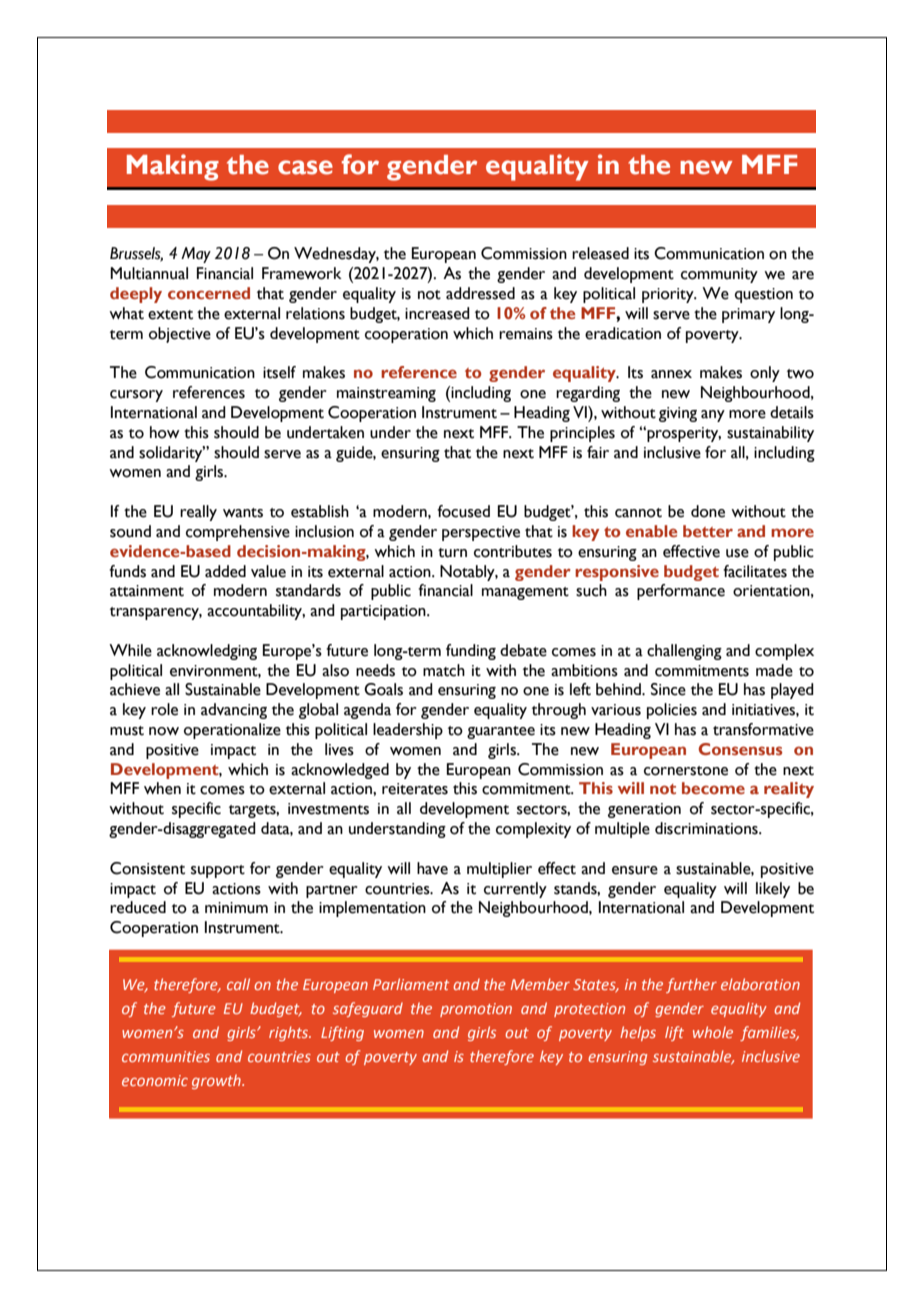  What do you see at coordinates (162, 788) in the page?
I see `when` at bounding box center [162, 788].
